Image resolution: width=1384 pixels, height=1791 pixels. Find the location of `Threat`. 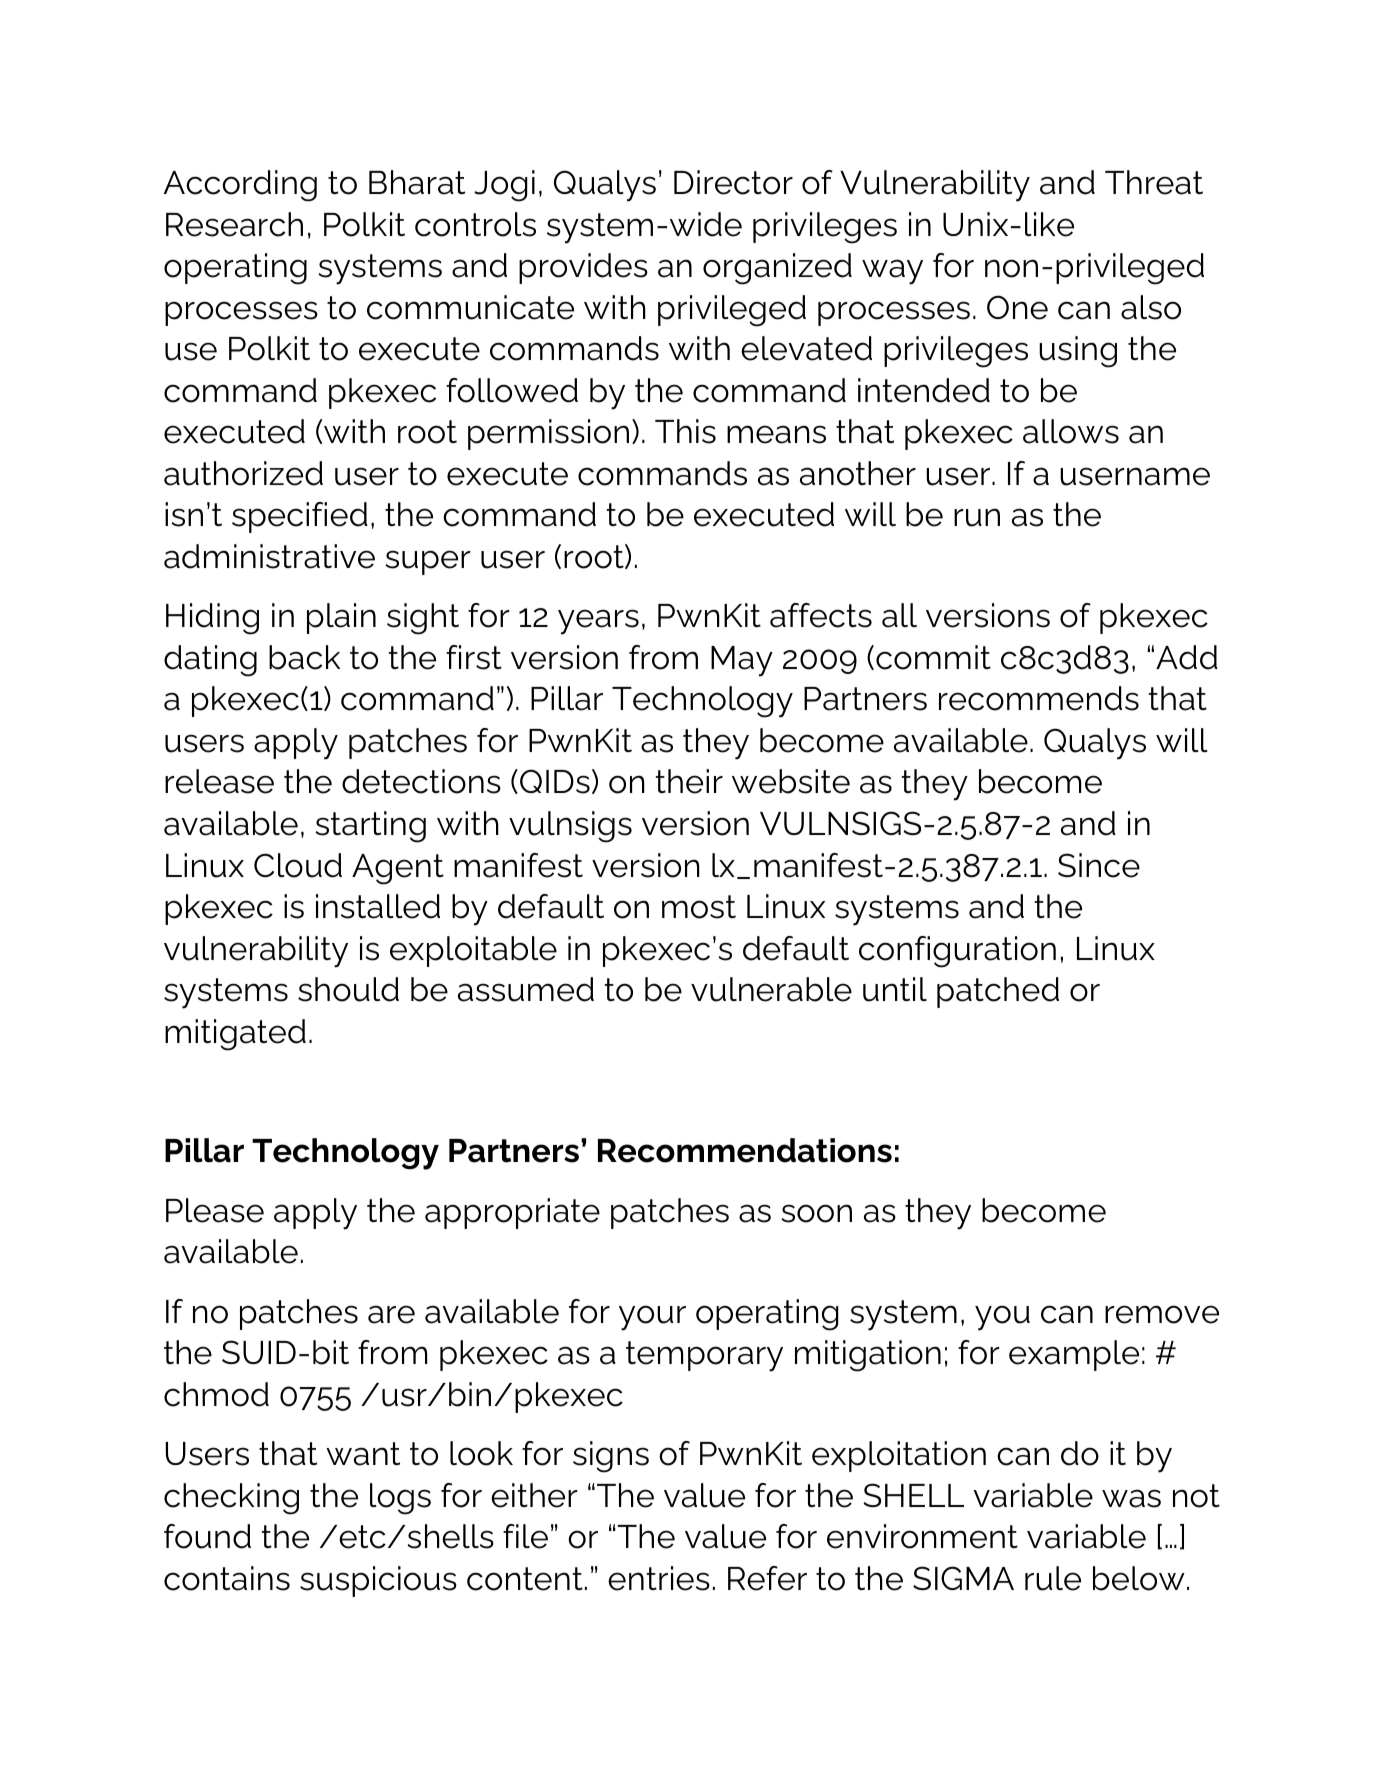

Threat is located at coordinates (1154, 182).
